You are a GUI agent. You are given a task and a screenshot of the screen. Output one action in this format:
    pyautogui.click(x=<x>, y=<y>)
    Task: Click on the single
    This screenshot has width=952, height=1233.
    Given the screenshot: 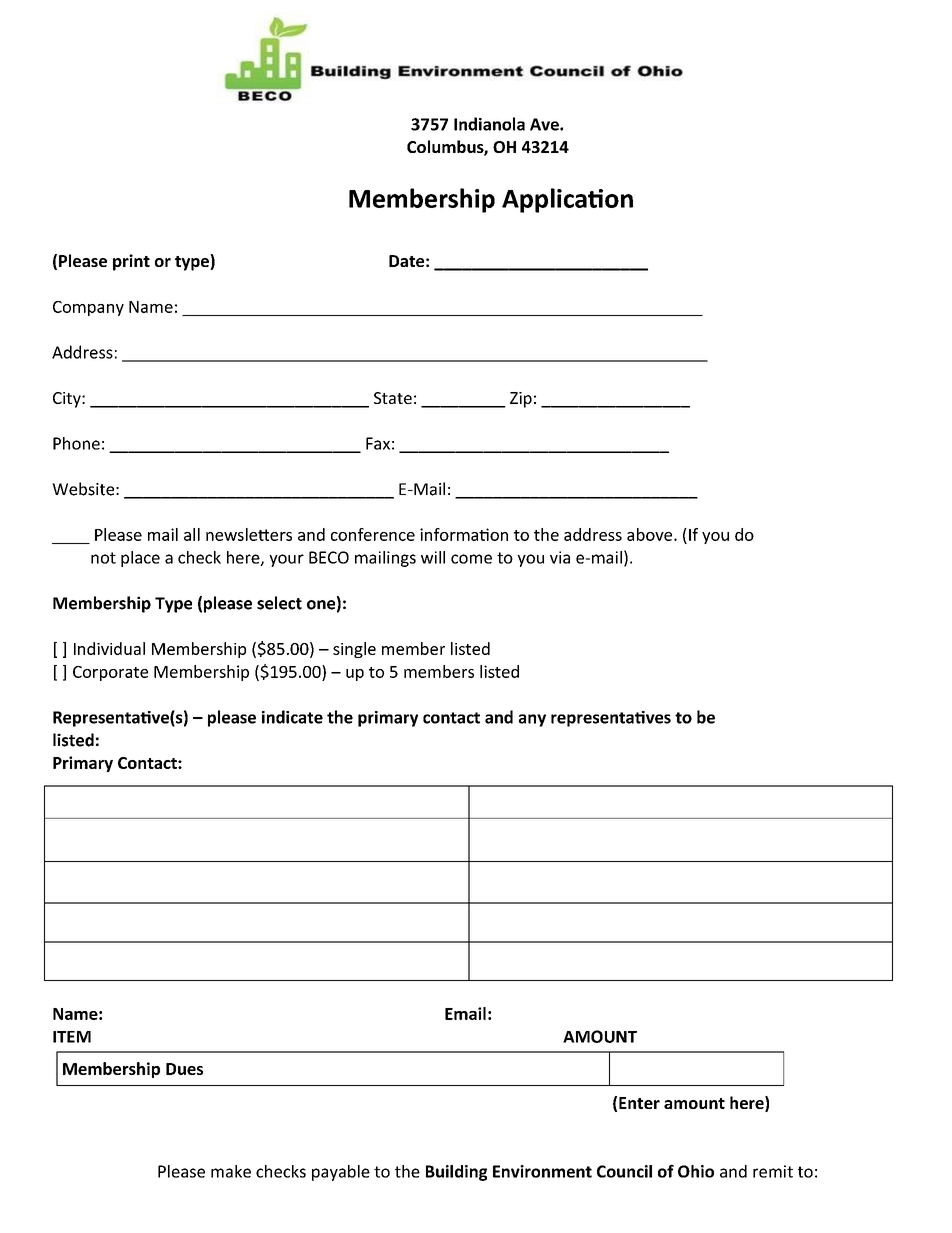 What is the action you would take?
    pyautogui.click(x=354, y=650)
